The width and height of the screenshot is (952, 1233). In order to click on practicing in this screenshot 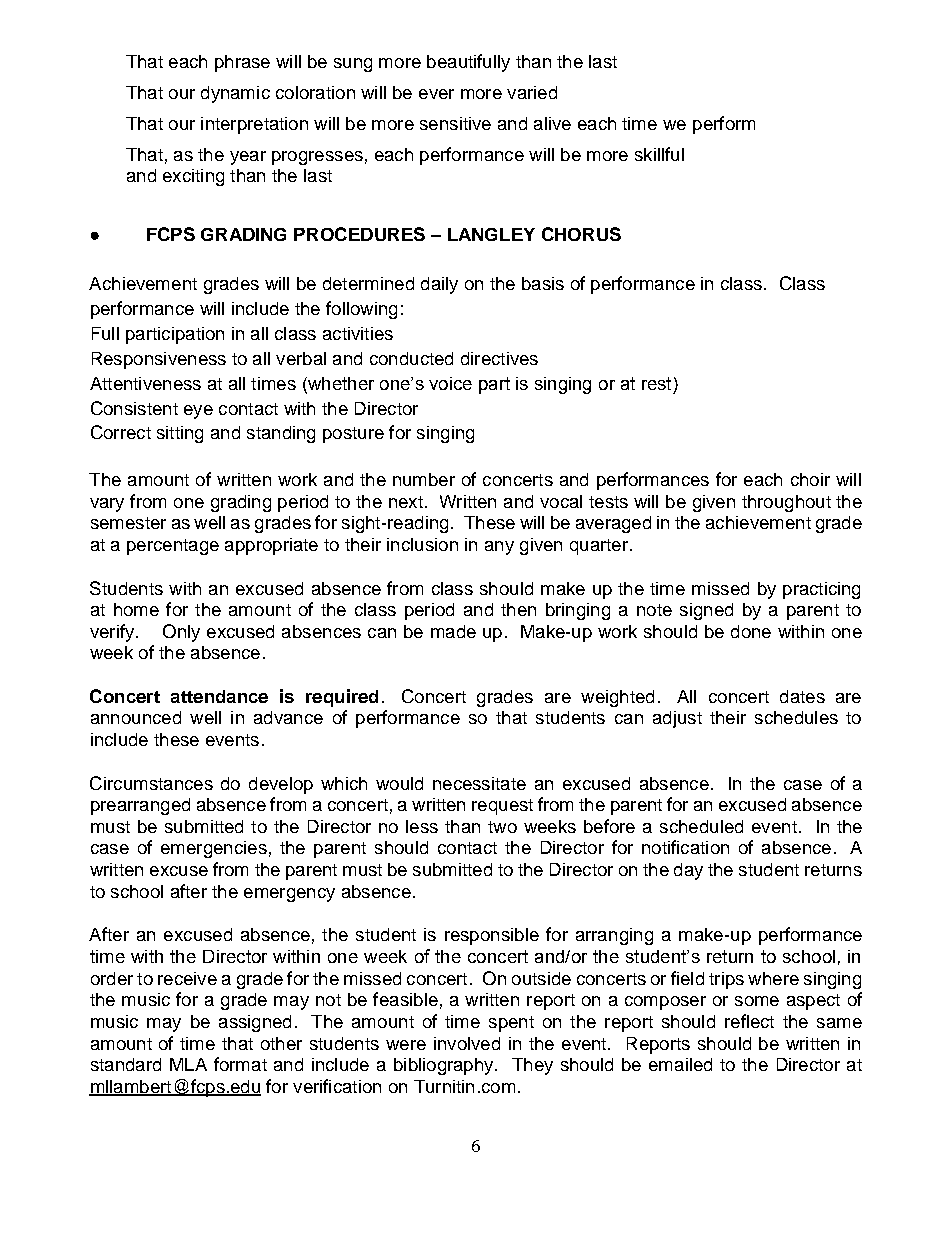, I will do `click(821, 590)`.
